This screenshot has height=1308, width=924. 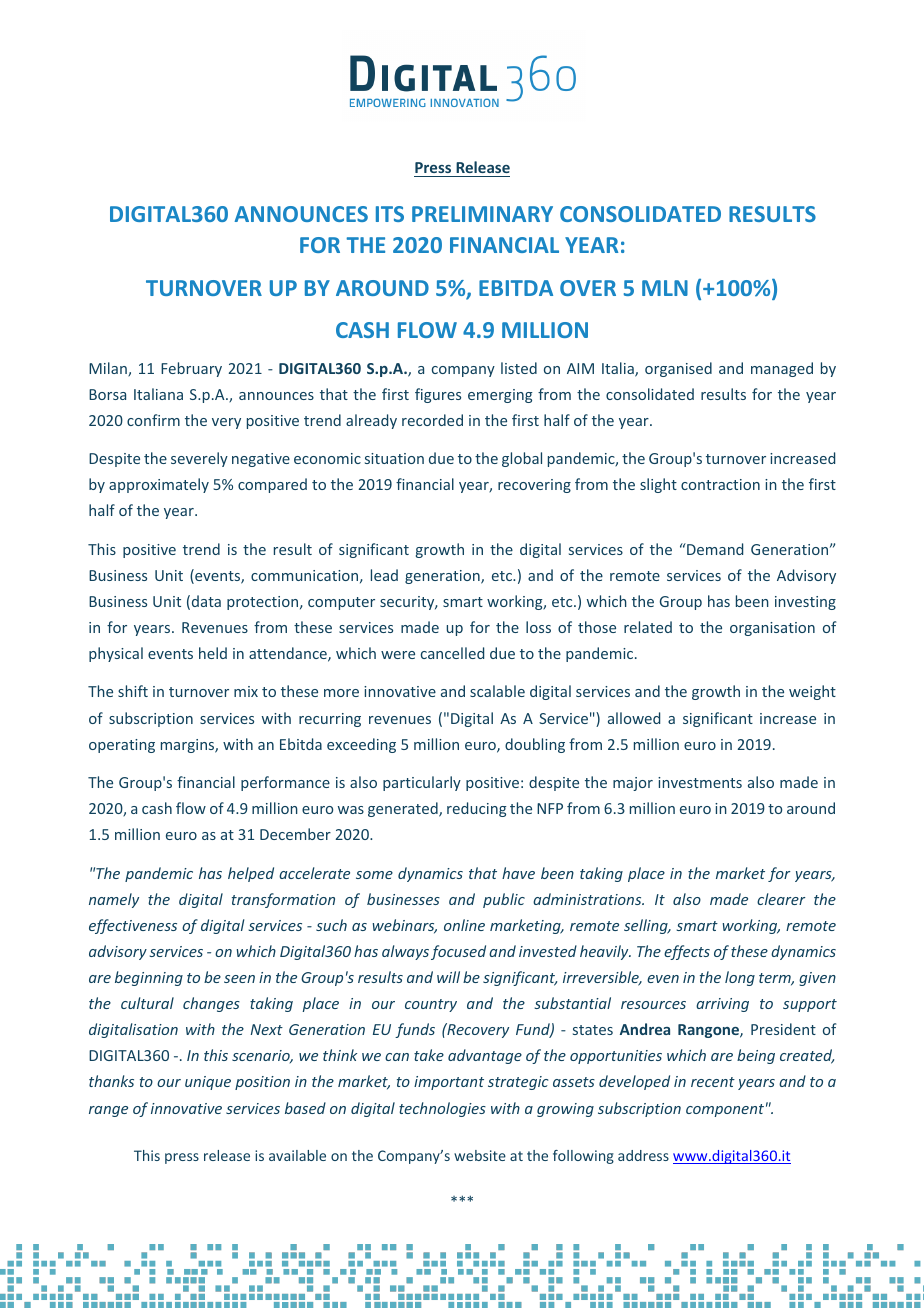 What do you see at coordinates (442, 1109) in the screenshot?
I see `technologies` at bounding box center [442, 1109].
